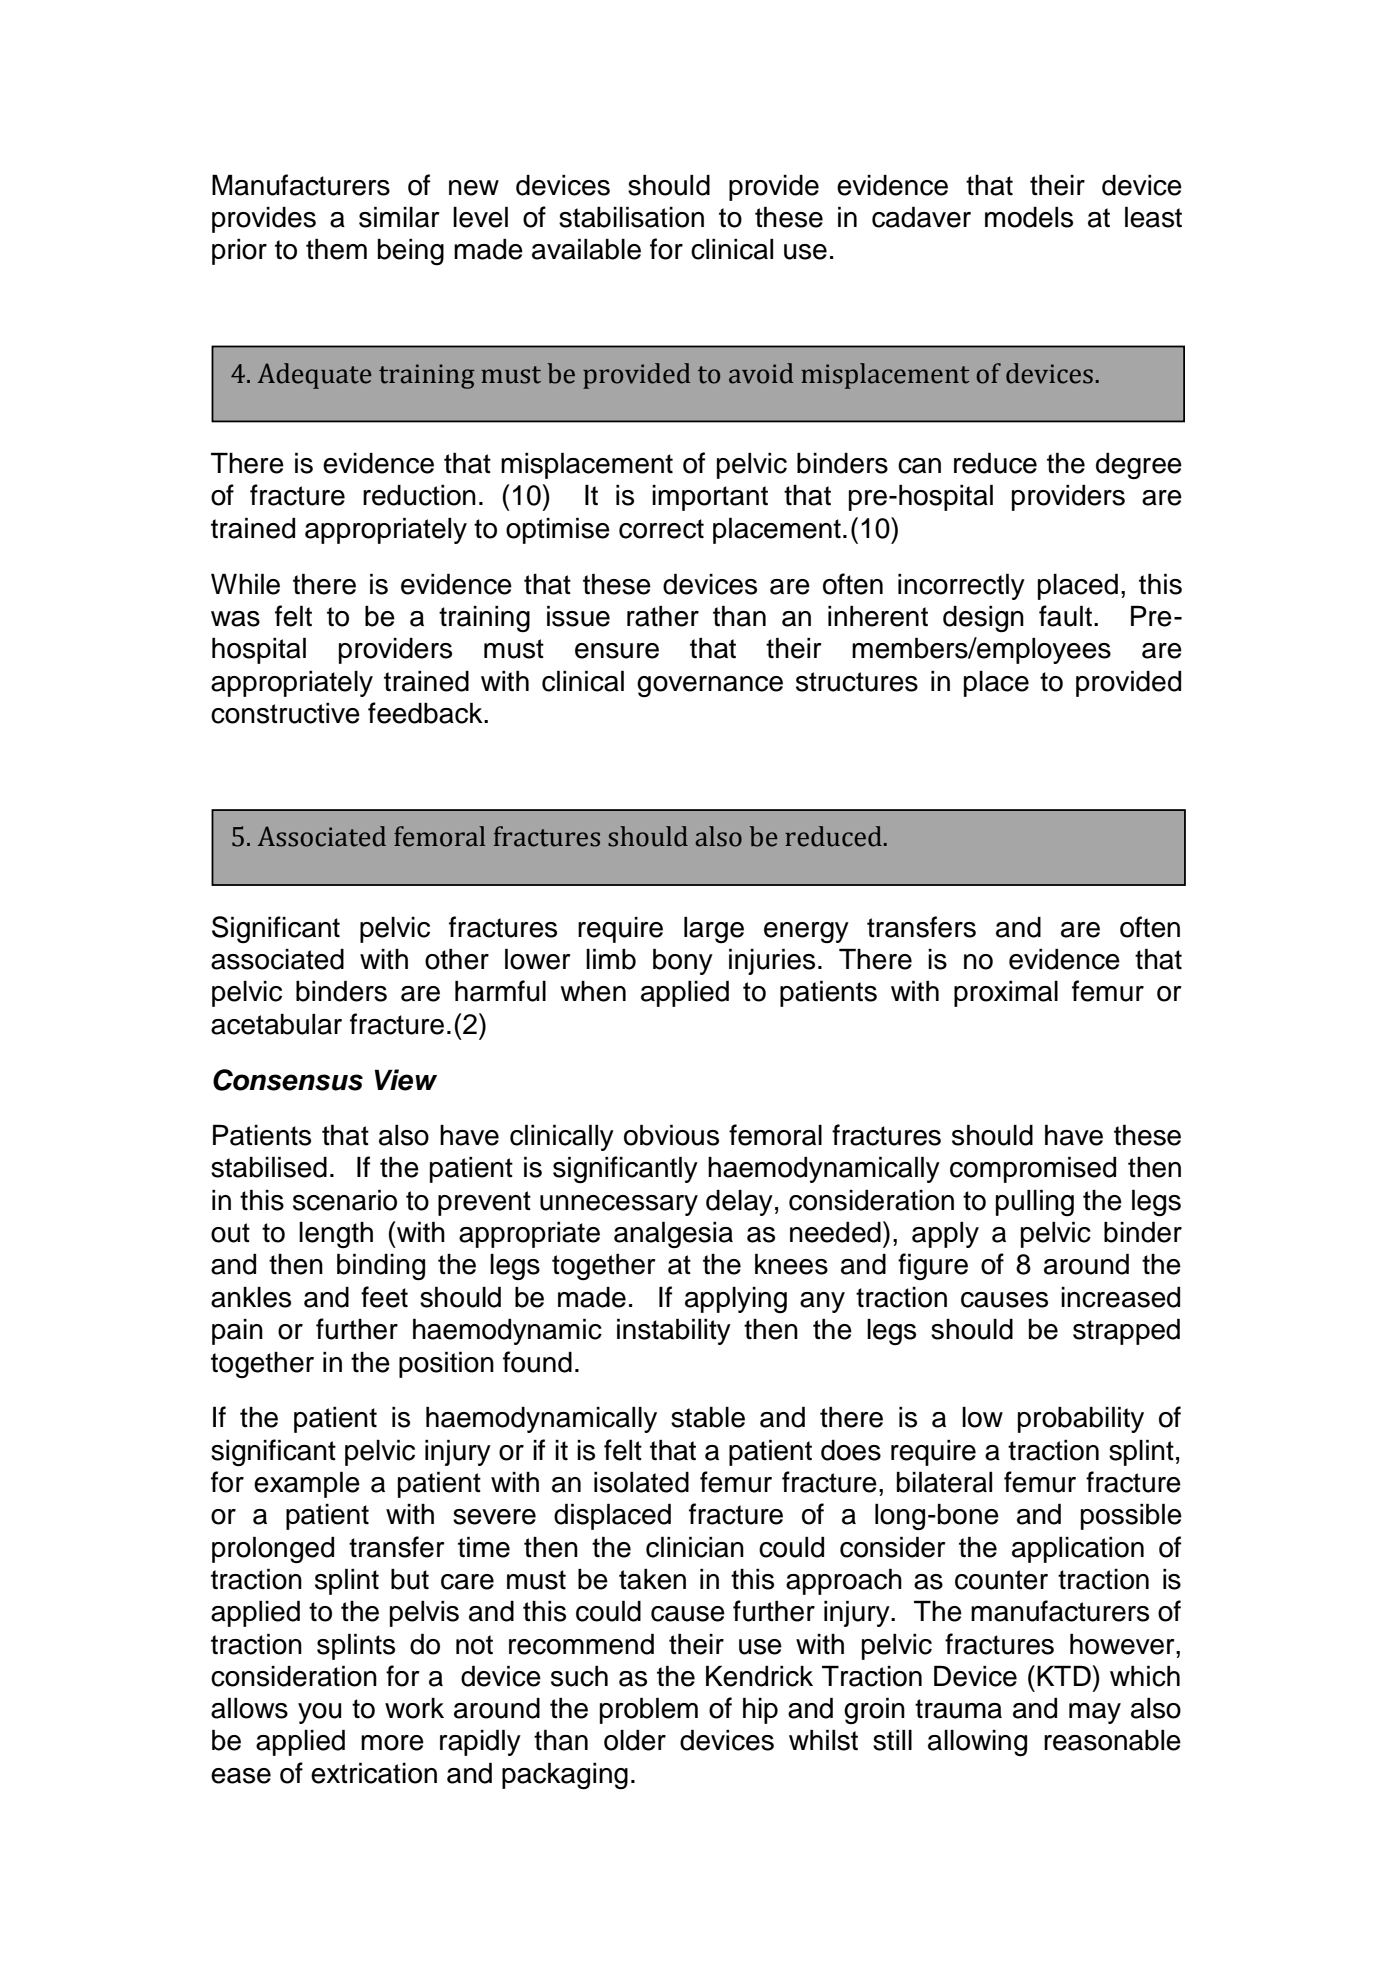 Image resolution: width=1393 pixels, height=1972 pixels. Describe the element at coordinates (1006, 993) in the page. I see `proximal` at that location.
